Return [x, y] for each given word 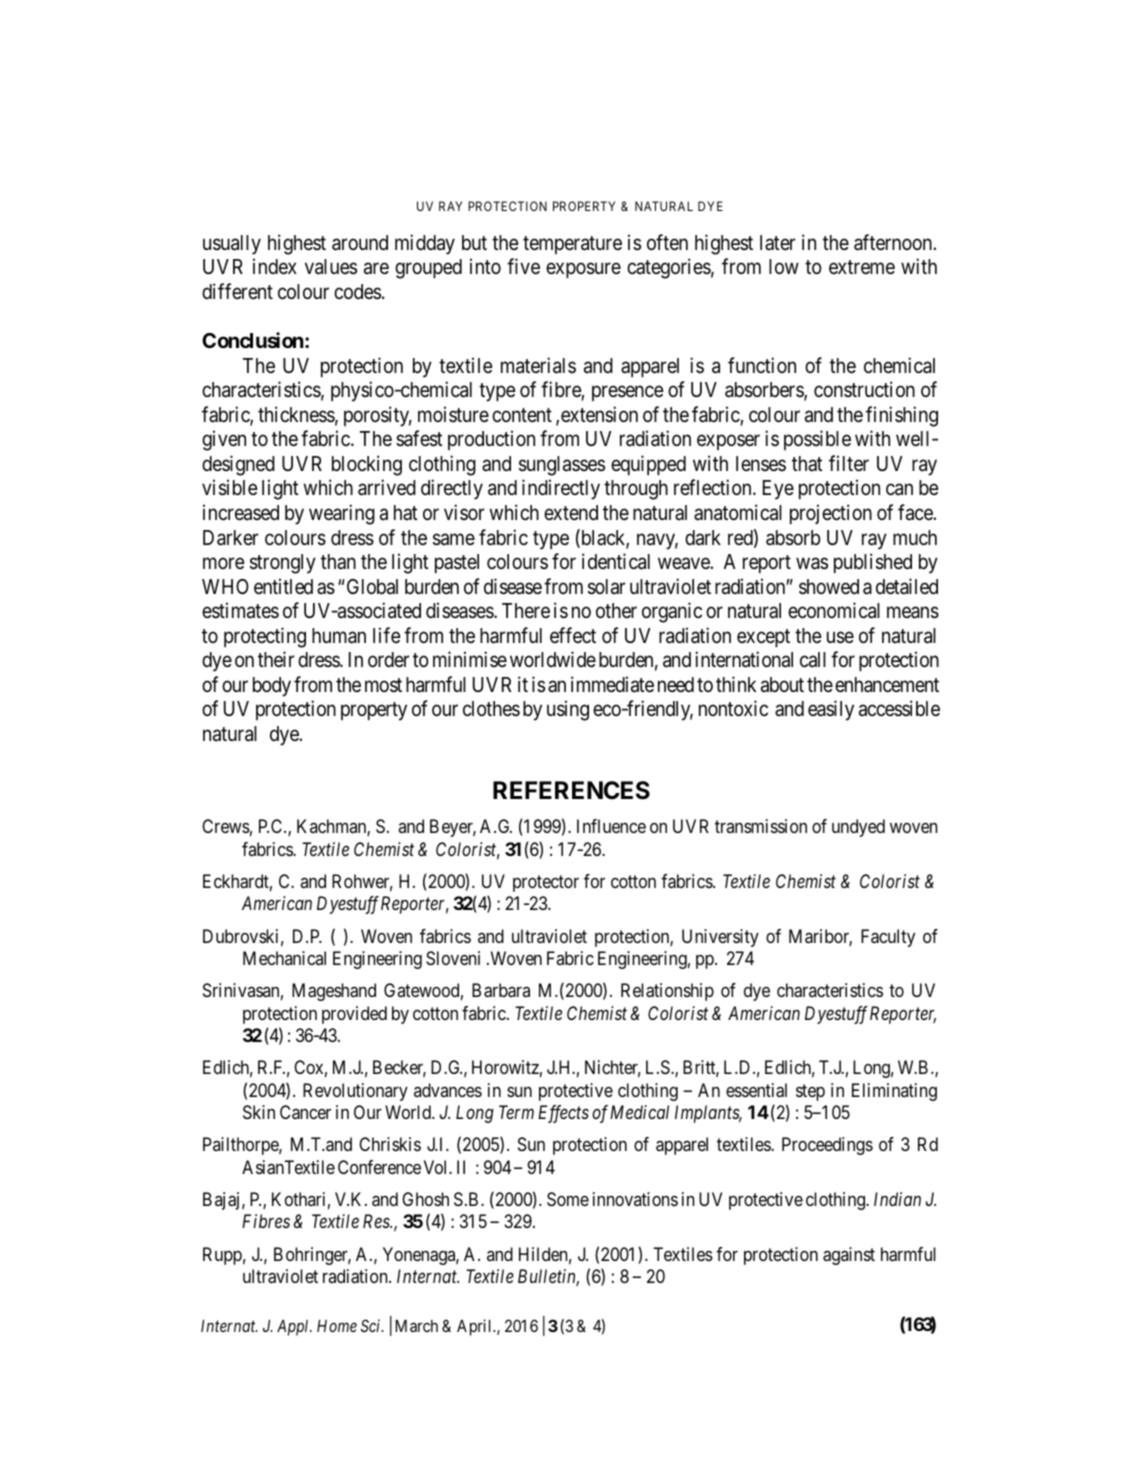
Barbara [501, 990]
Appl [294, 1328]
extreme [862, 268]
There [526, 611]
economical [834, 610]
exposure [583, 270]
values [331, 267]
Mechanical [284, 958]
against [849, 1256]
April [476, 1327]
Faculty [888, 938]
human [339, 636]
